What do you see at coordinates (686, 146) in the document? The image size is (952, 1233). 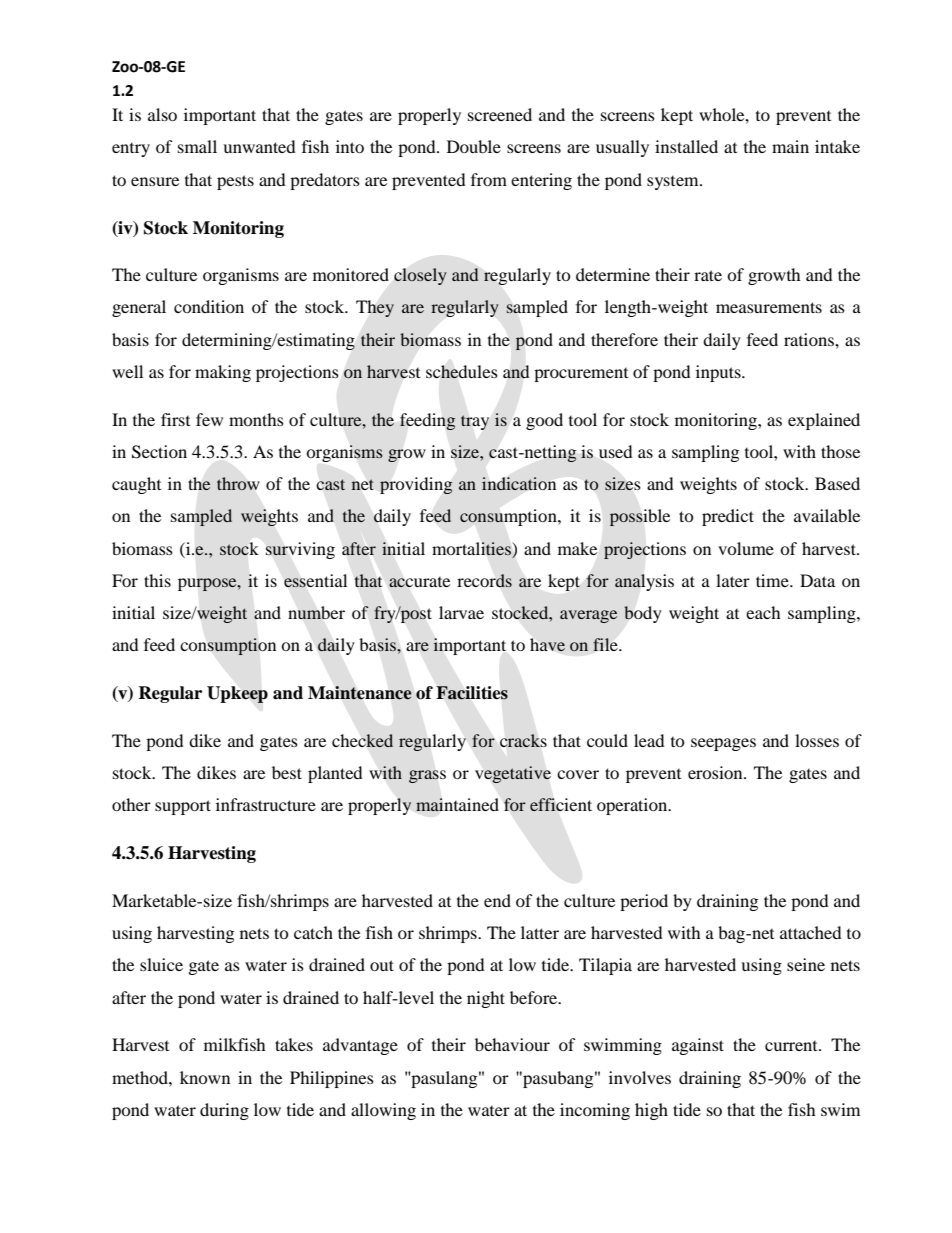 I see `installed` at bounding box center [686, 146].
